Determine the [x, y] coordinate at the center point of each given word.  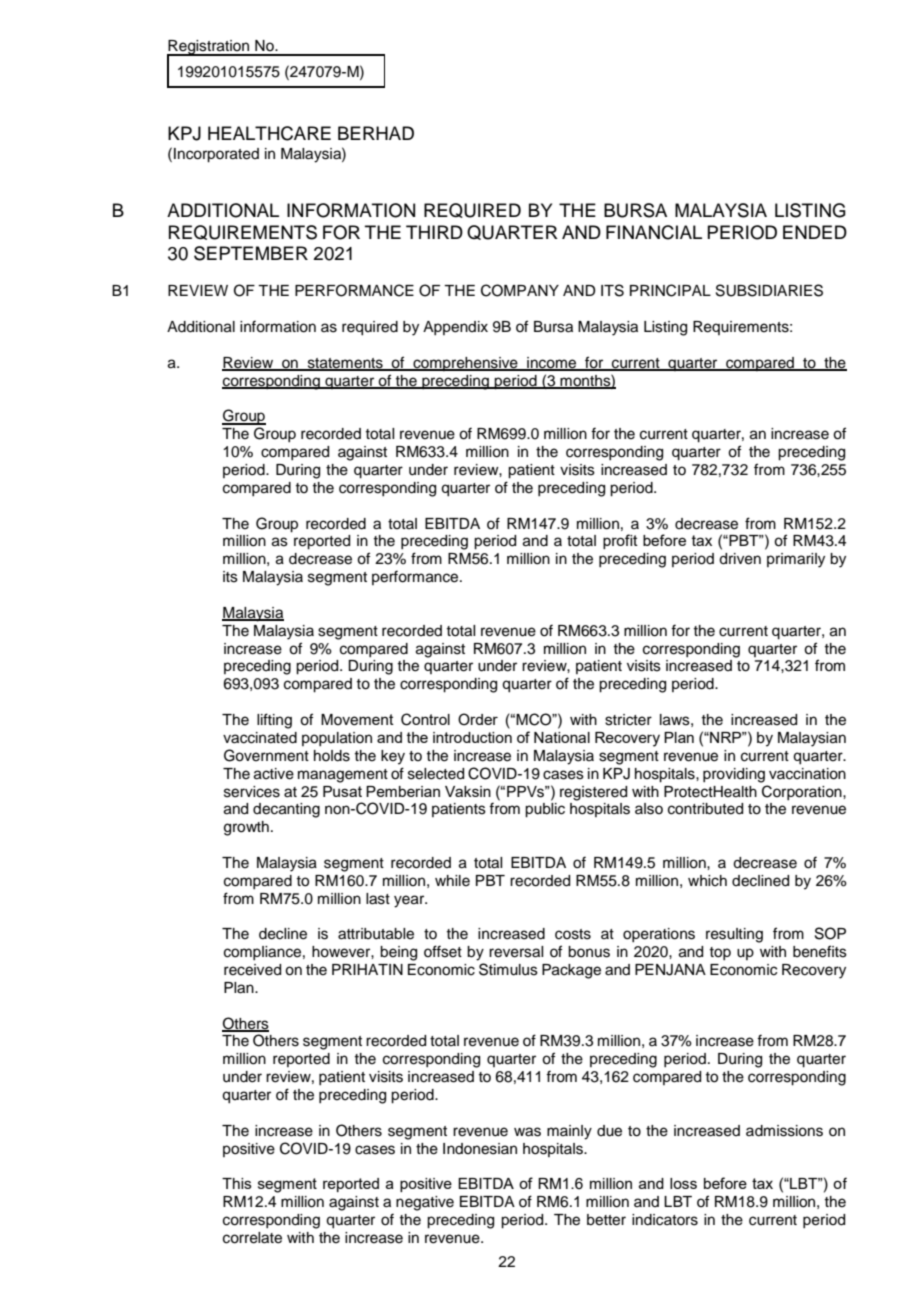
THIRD [434, 232]
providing [734, 775]
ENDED [815, 232]
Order [478, 719]
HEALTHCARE [269, 133]
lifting [274, 721]
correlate [252, 1238]
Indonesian [480, 1149]
